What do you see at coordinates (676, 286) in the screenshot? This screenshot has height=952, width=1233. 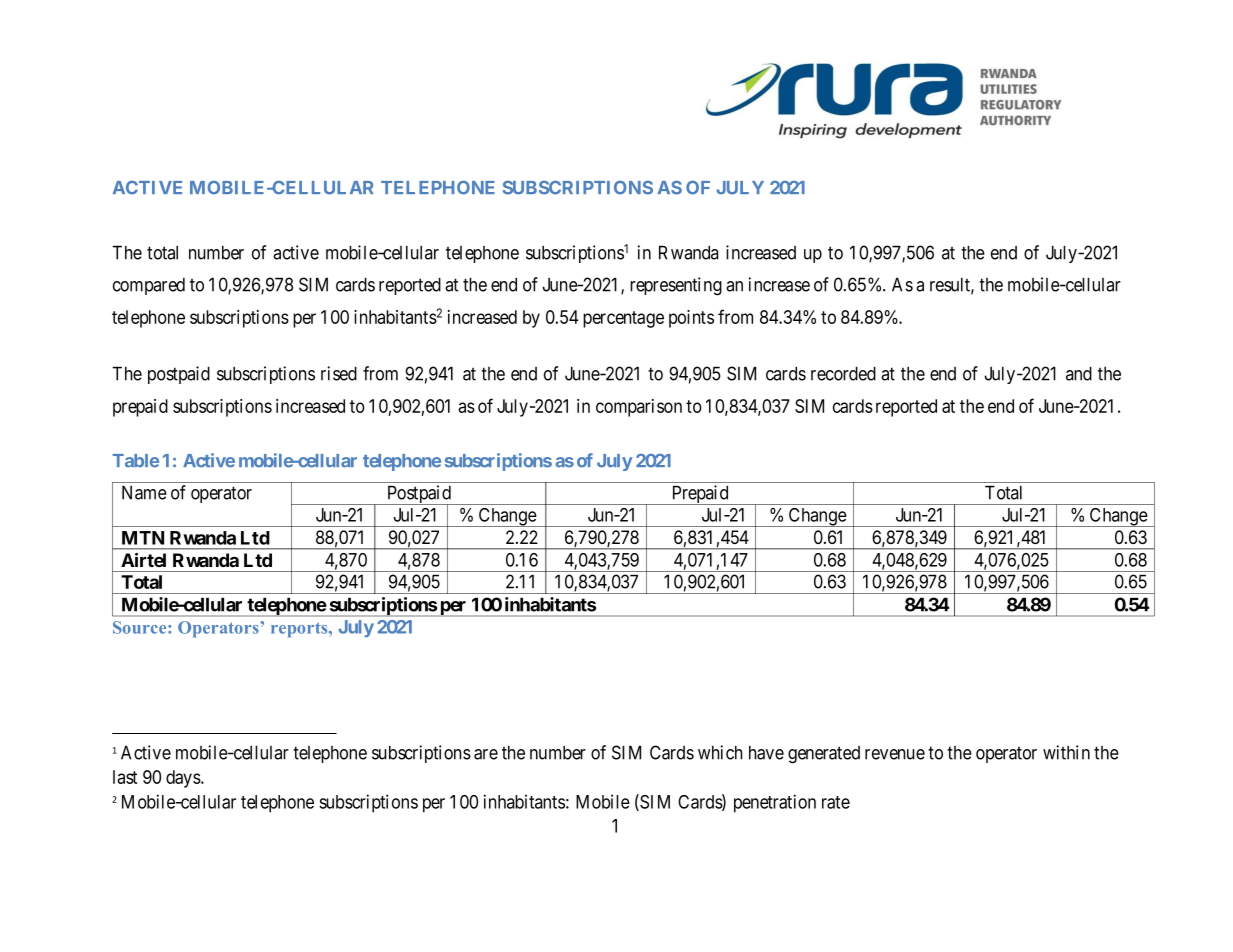 I see `representing` at bounding box center [676, 286].
